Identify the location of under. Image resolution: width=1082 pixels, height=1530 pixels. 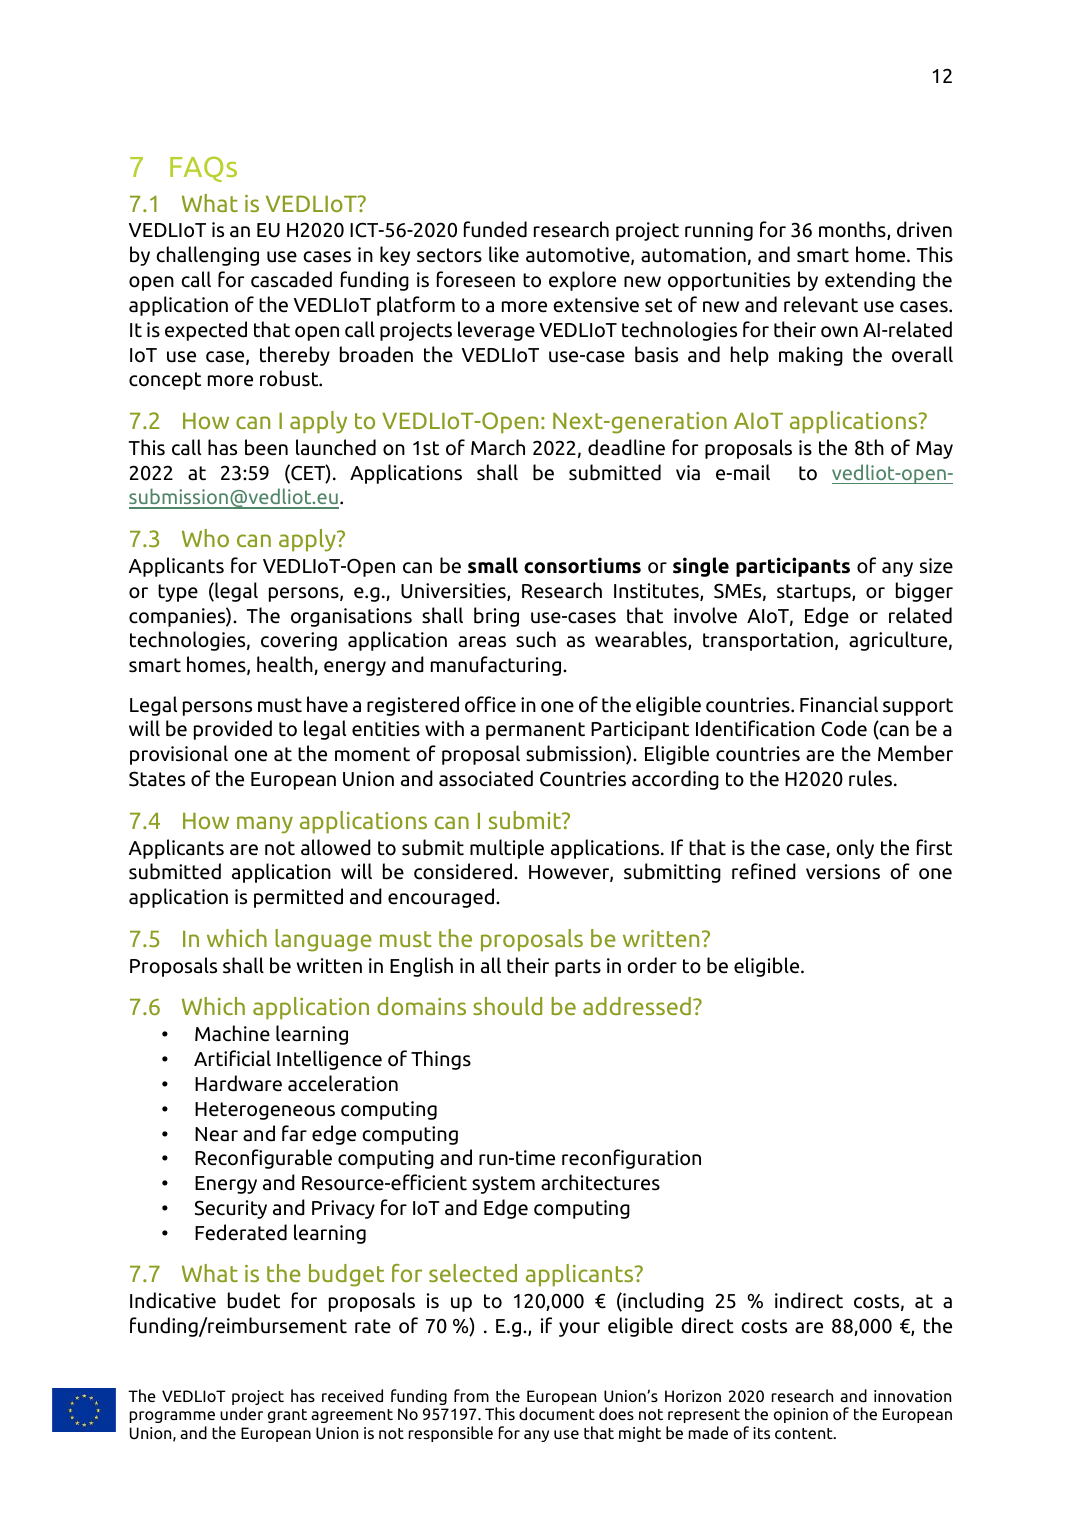
(241, 1413).
